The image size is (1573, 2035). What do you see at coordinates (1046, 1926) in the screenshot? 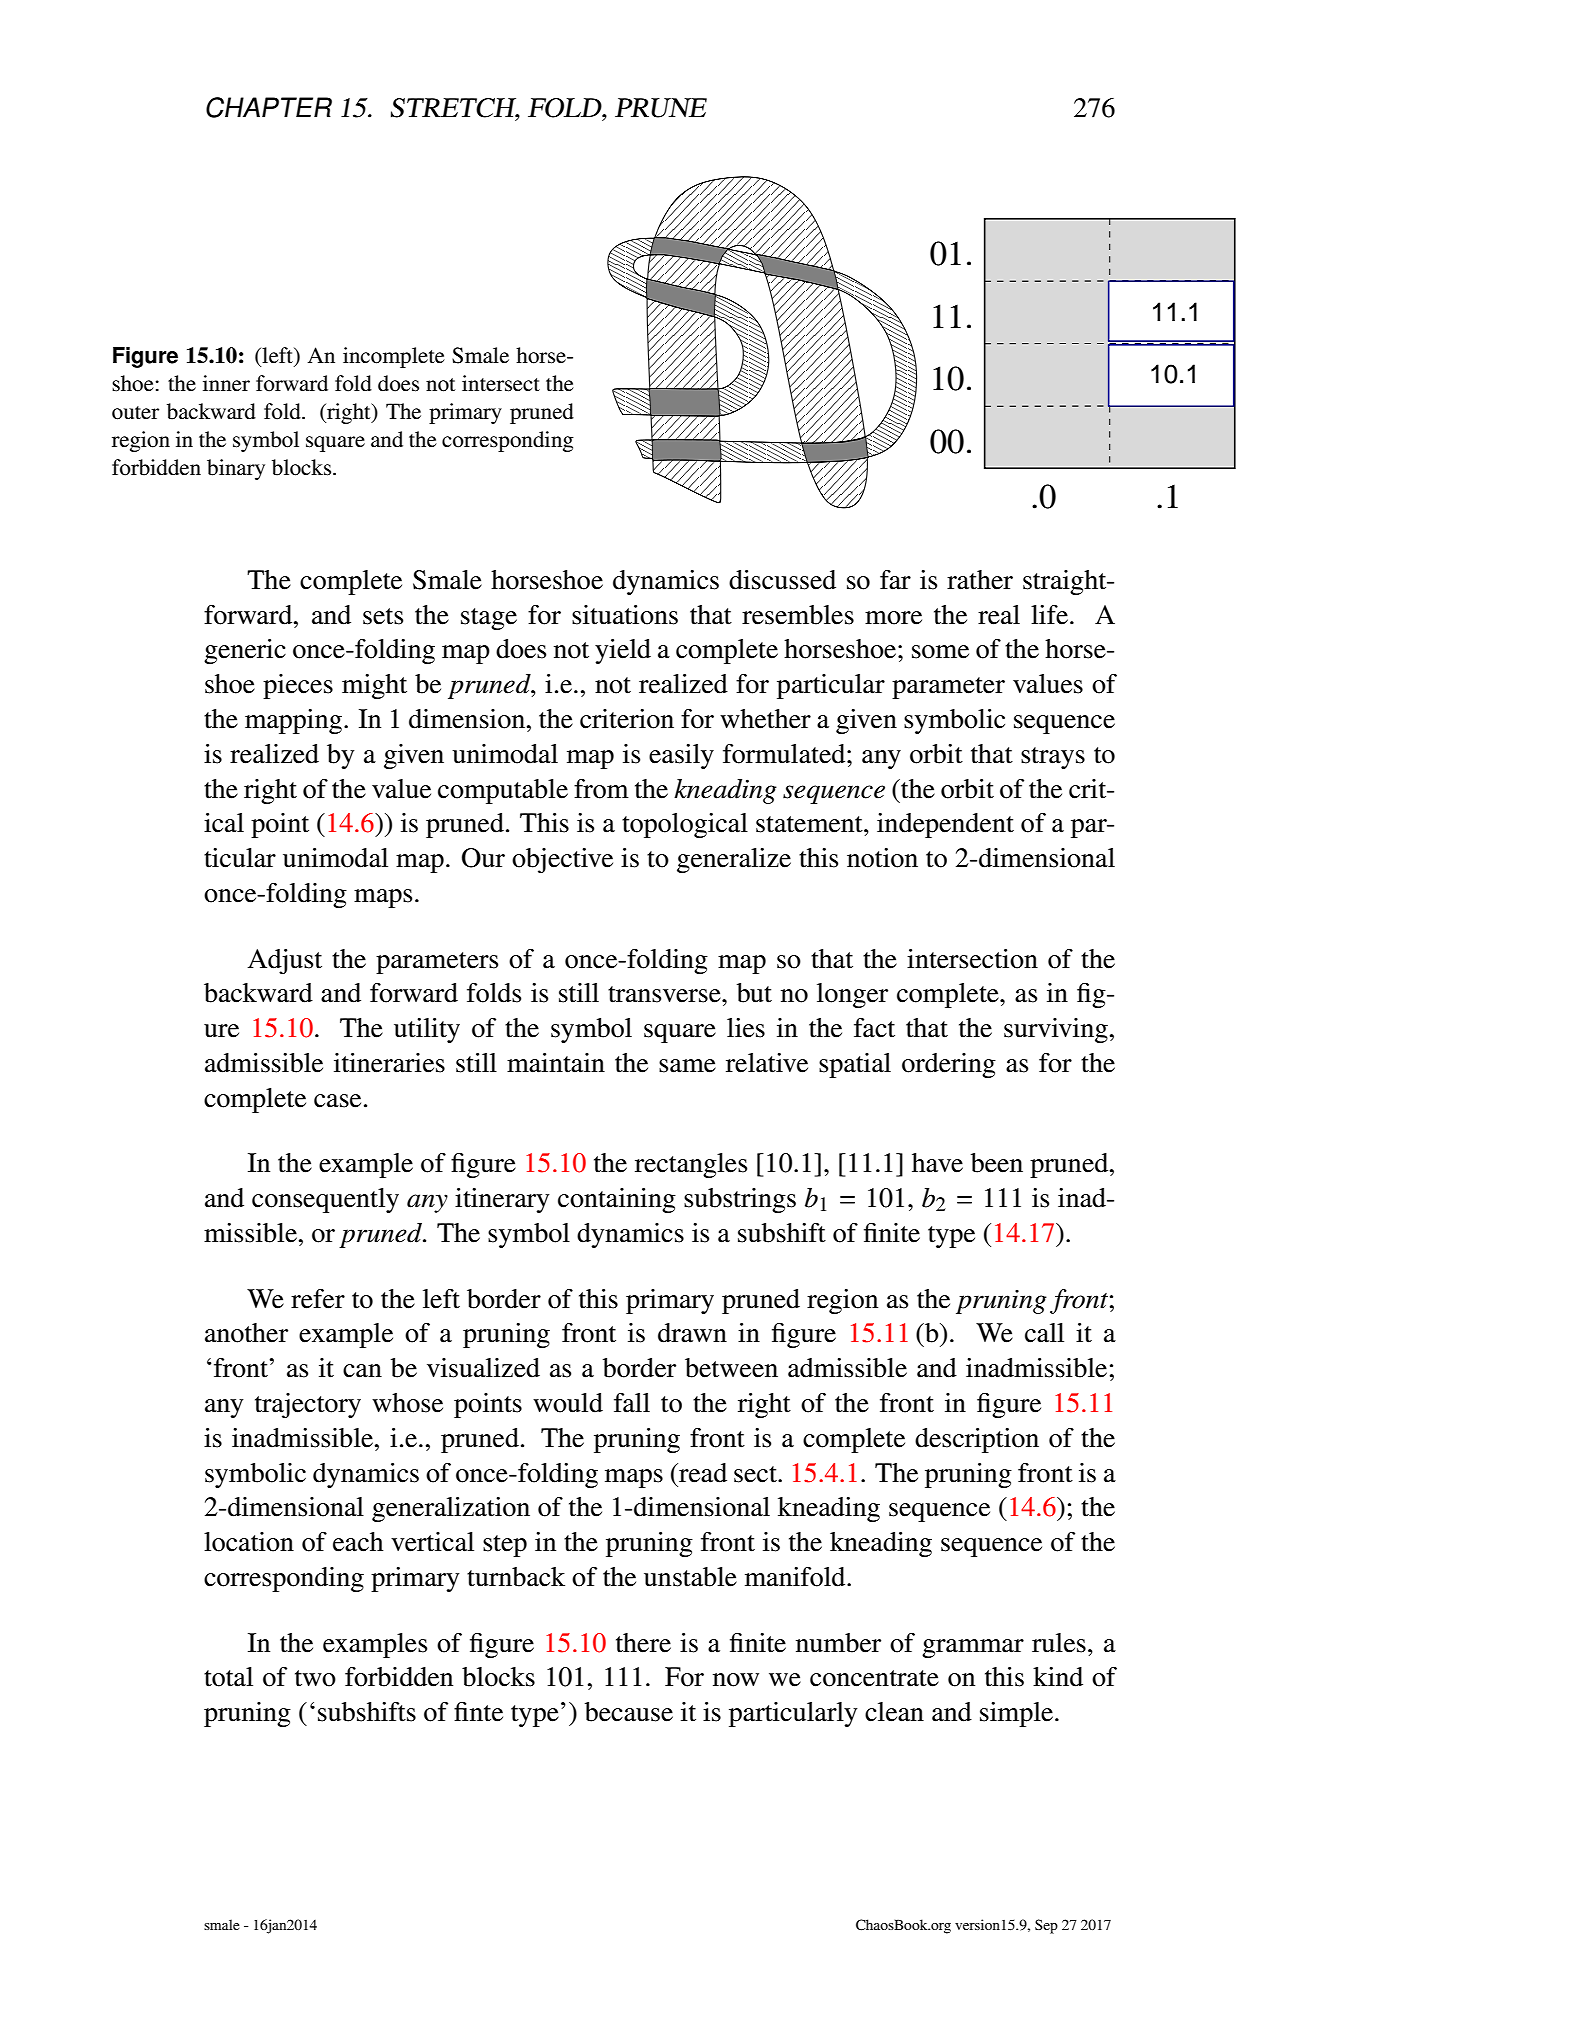
I see `Sep` at bounding box center [1046, 1926].
